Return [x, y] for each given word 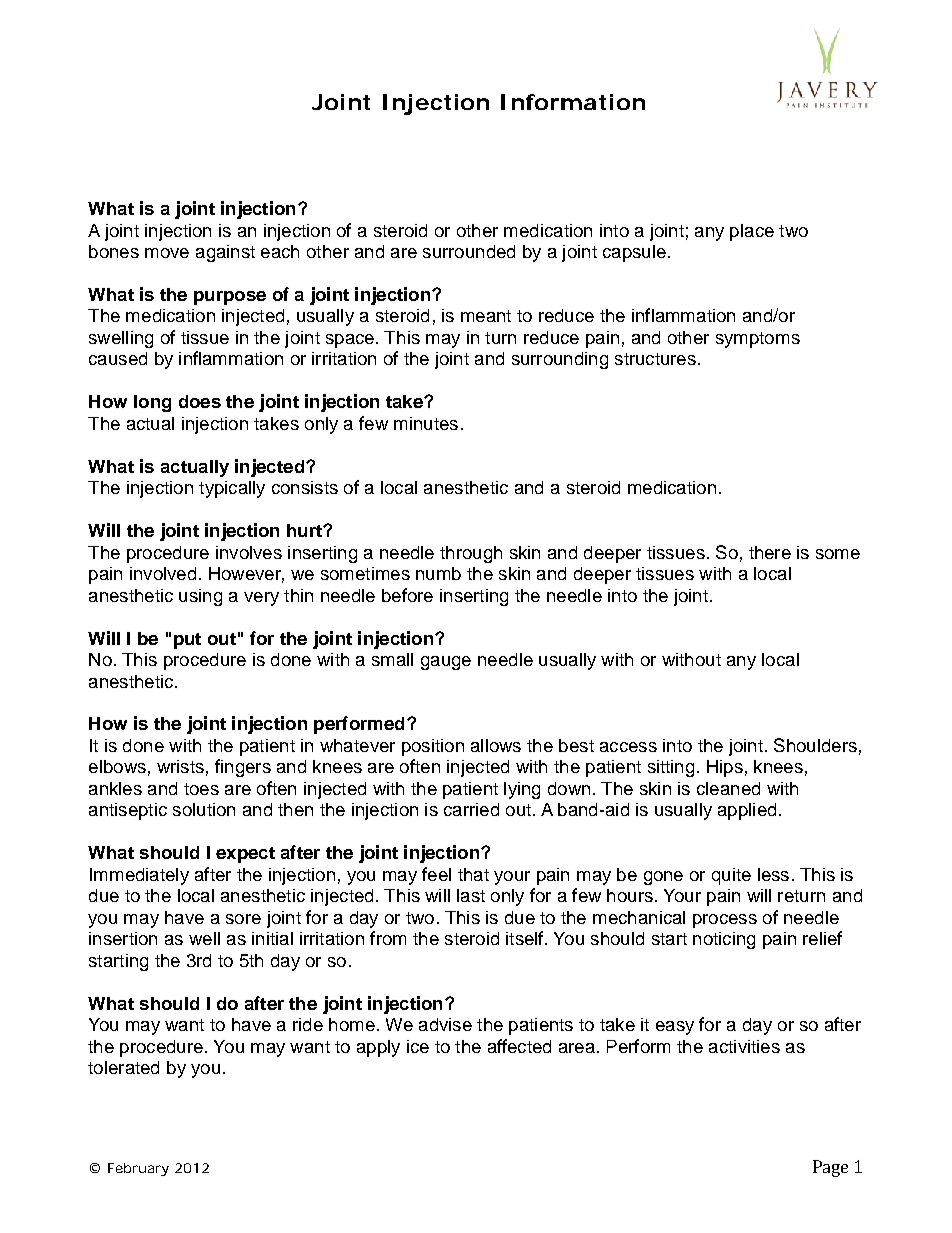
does [200, 401]
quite [731, 876]
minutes [426, 423]
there [770, 552]
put [187, 641]
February [138, 1169]
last [471, 895]
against [225, 253]
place [752, 232]
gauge [446, 663]
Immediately [139, 876]
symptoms [758, 340]
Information [573, 102]
